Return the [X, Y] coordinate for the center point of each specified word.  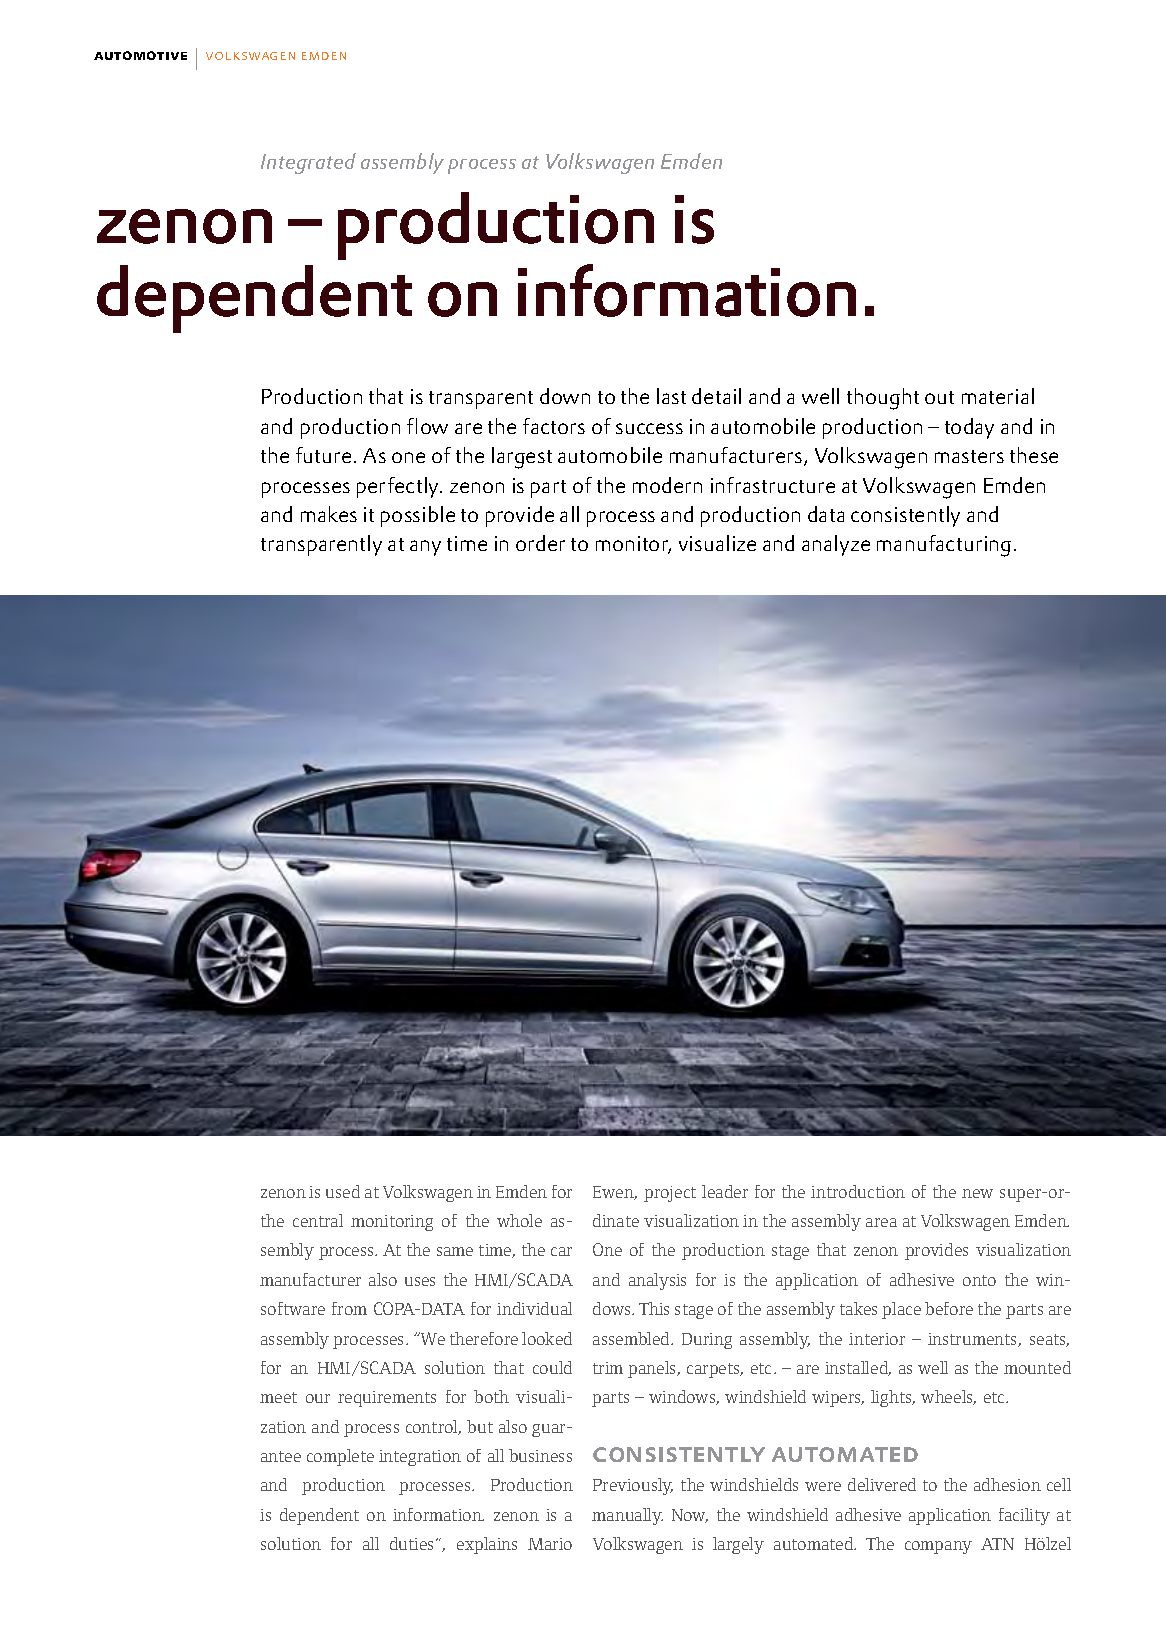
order [540, 543]
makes [329, 514]
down [565, 396]
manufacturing [946, 546]
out [939, 397]
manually [627, 1516]
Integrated [308, 163]
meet [278, 1397]
